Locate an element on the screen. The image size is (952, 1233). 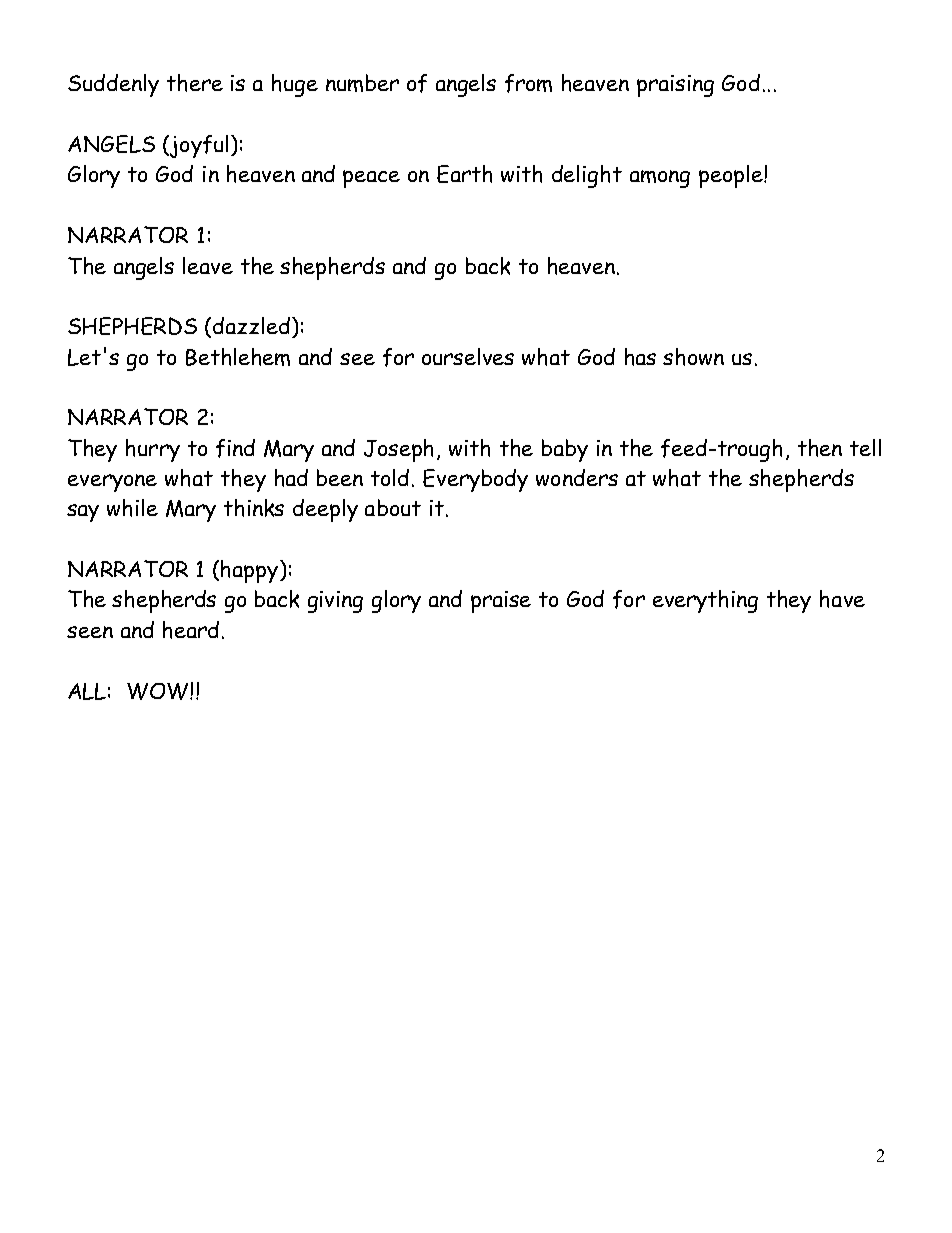
praise is located at coordinates (501, 602).
